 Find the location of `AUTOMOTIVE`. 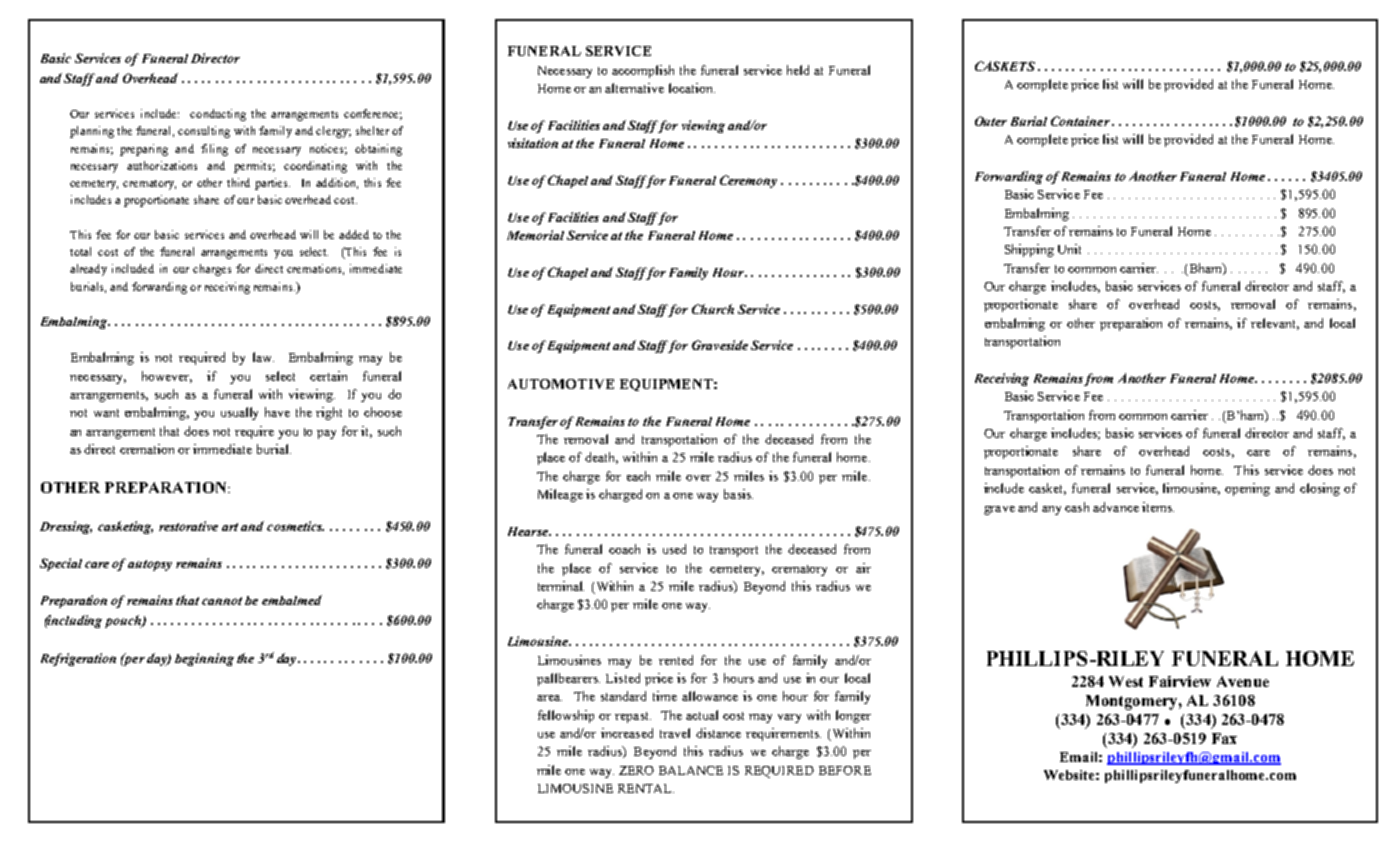

AUTOMOTIVE is located at coordinates (561, 384).
